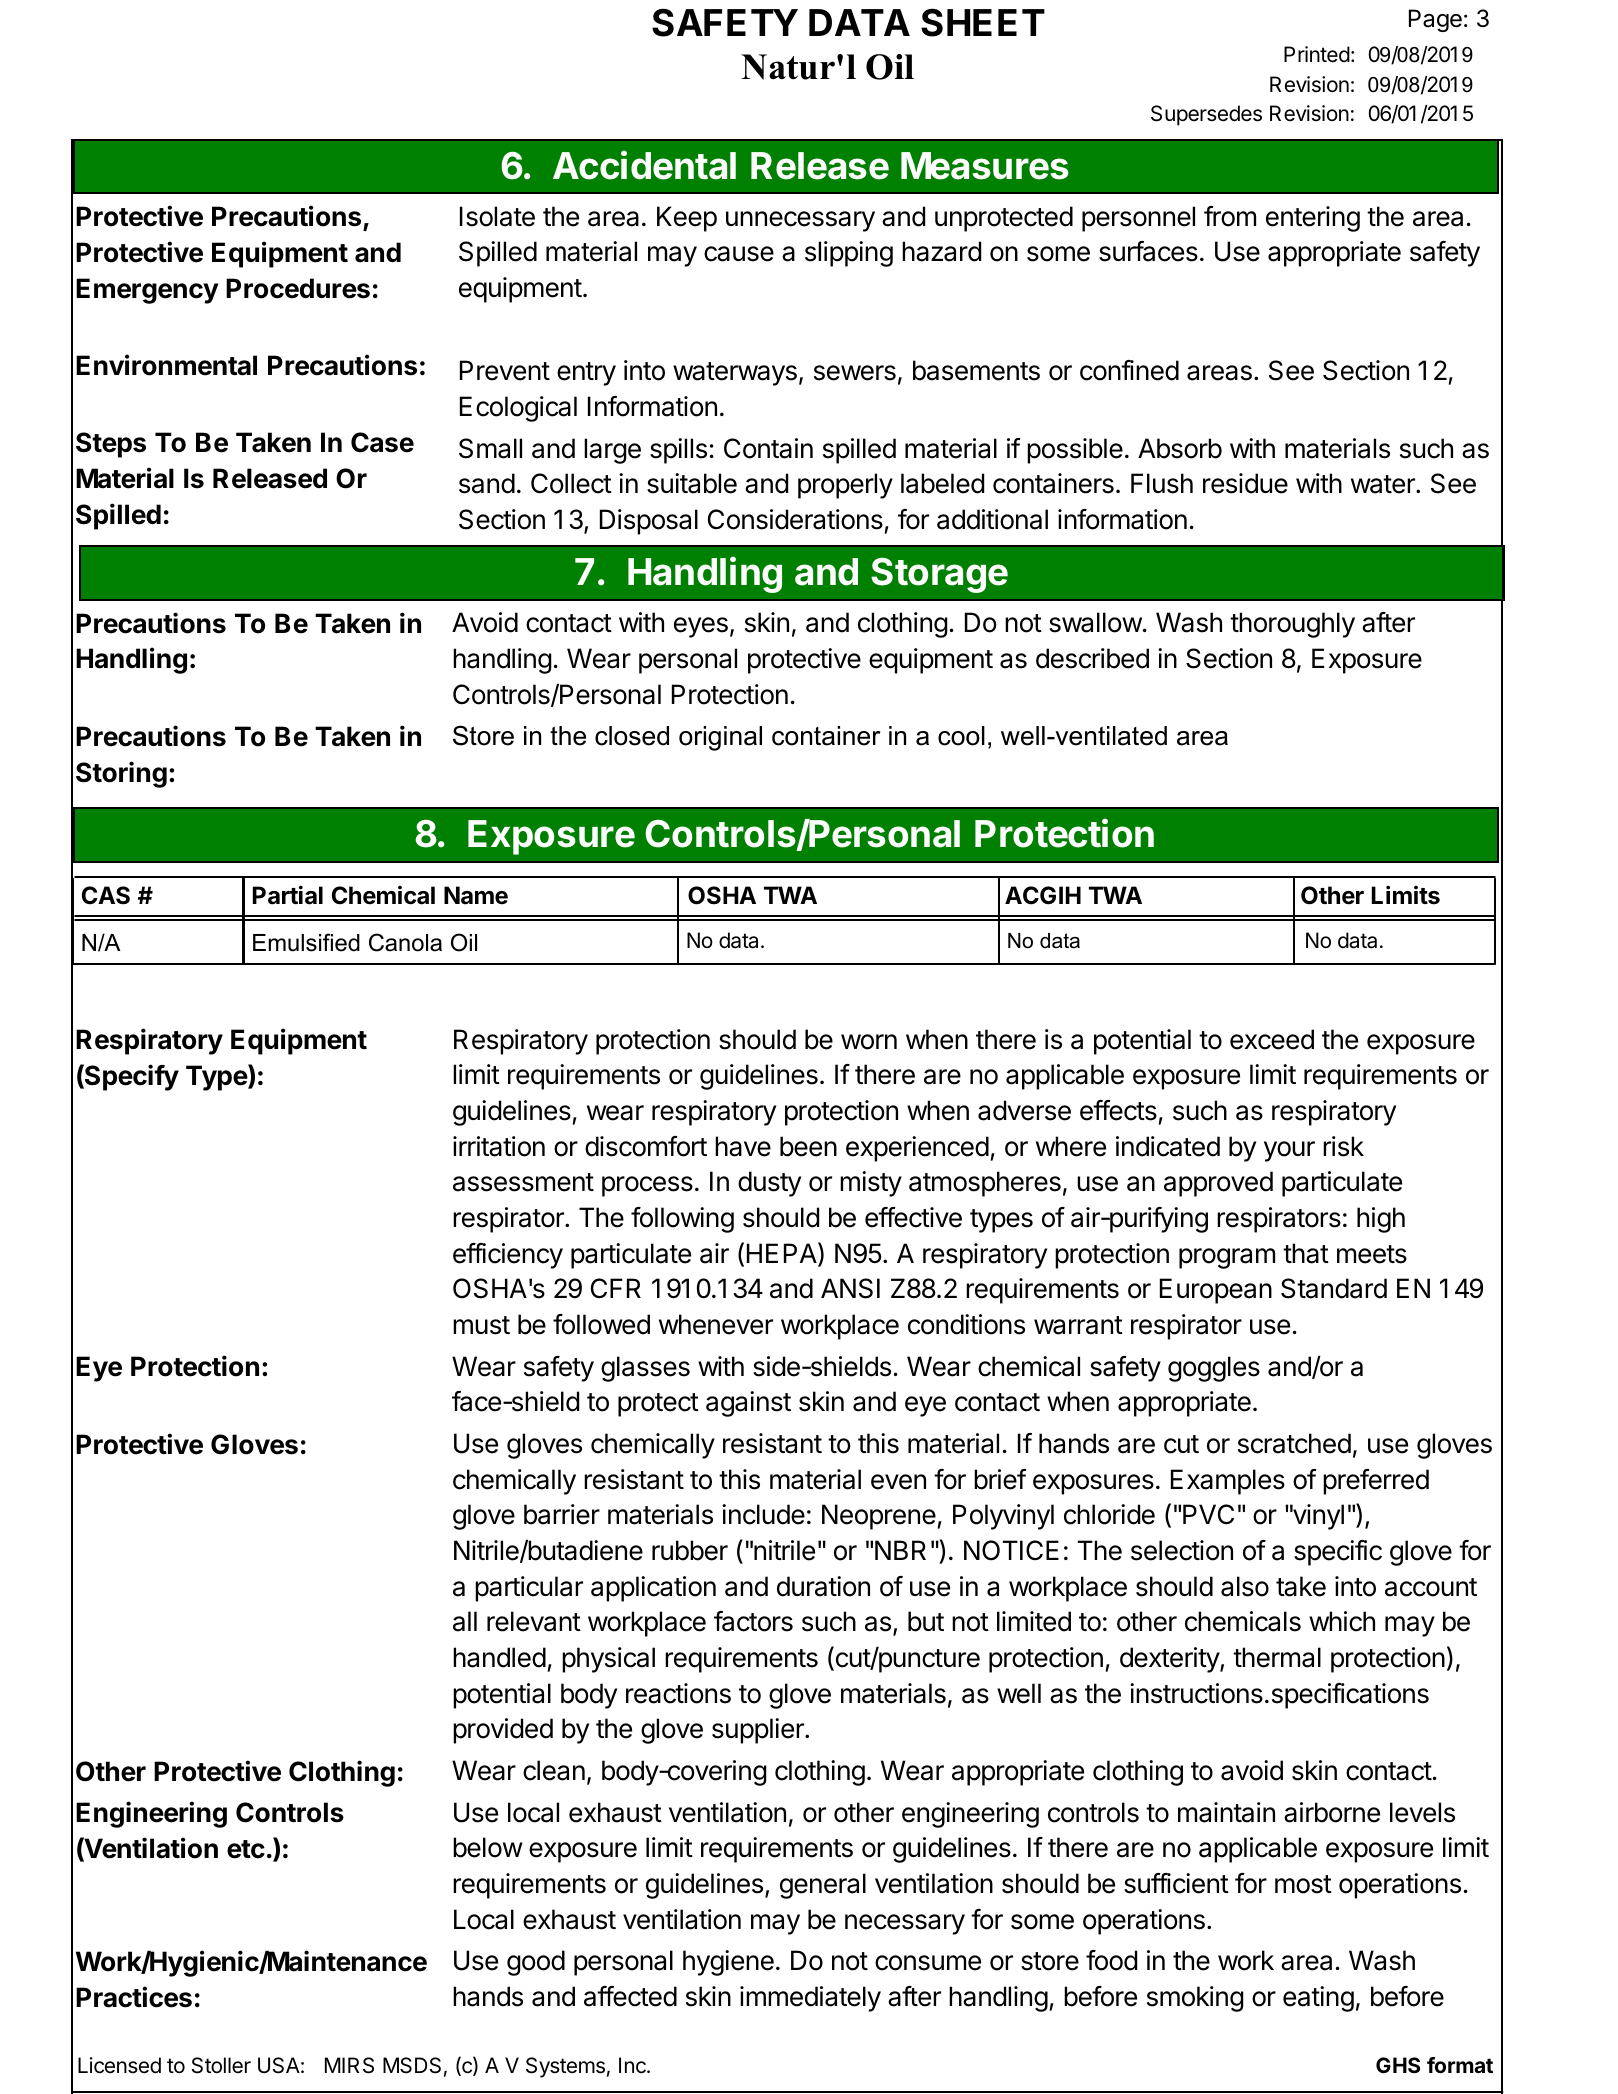 The image size is (1618, 2094). What do you see at coordinates (1272, 1039) in the screenshot?
I see `exceed` at bounding box center [1272, 1039].
